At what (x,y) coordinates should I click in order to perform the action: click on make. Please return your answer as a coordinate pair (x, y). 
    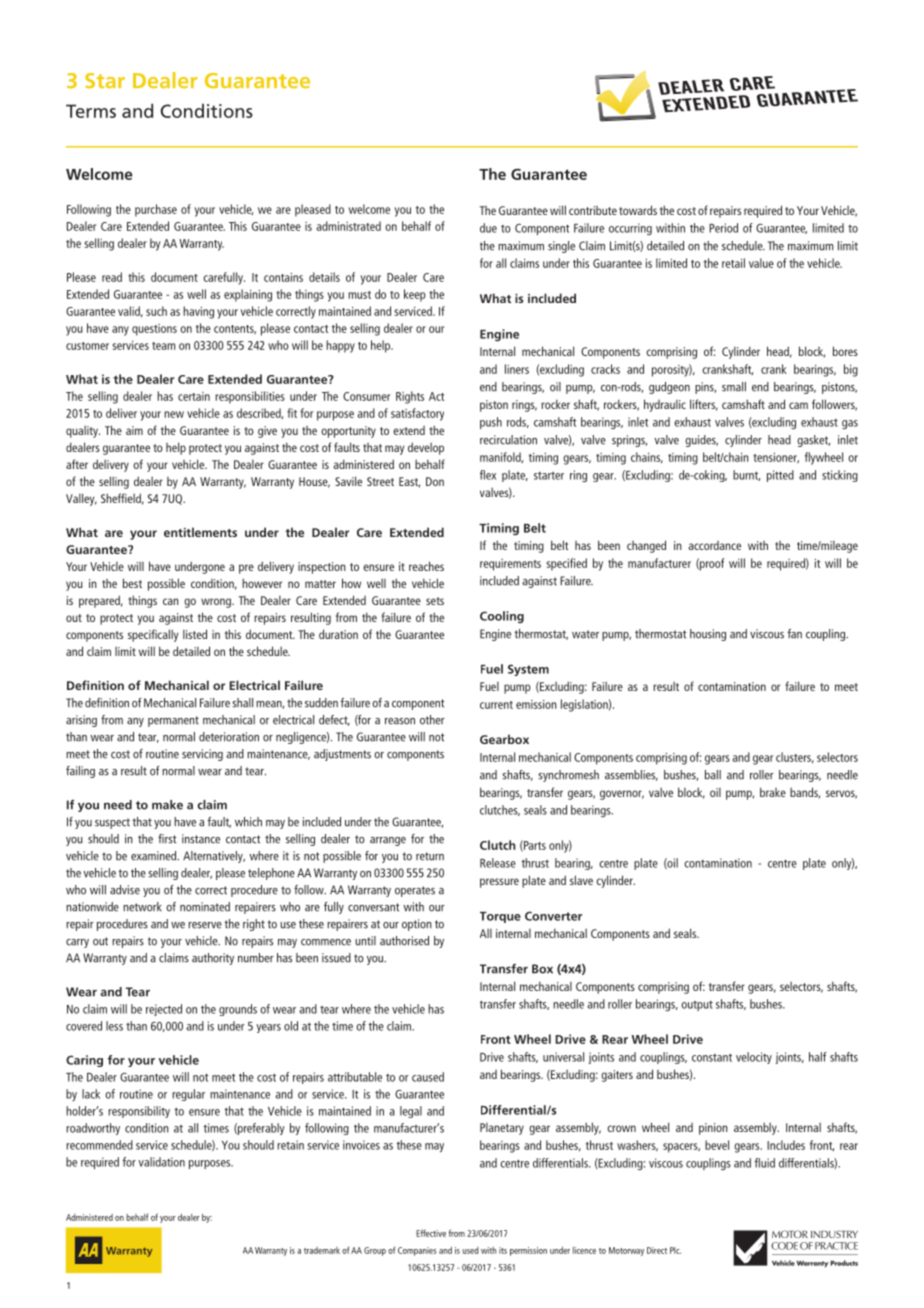
    Looking at the image, I should click on (167, 805).
